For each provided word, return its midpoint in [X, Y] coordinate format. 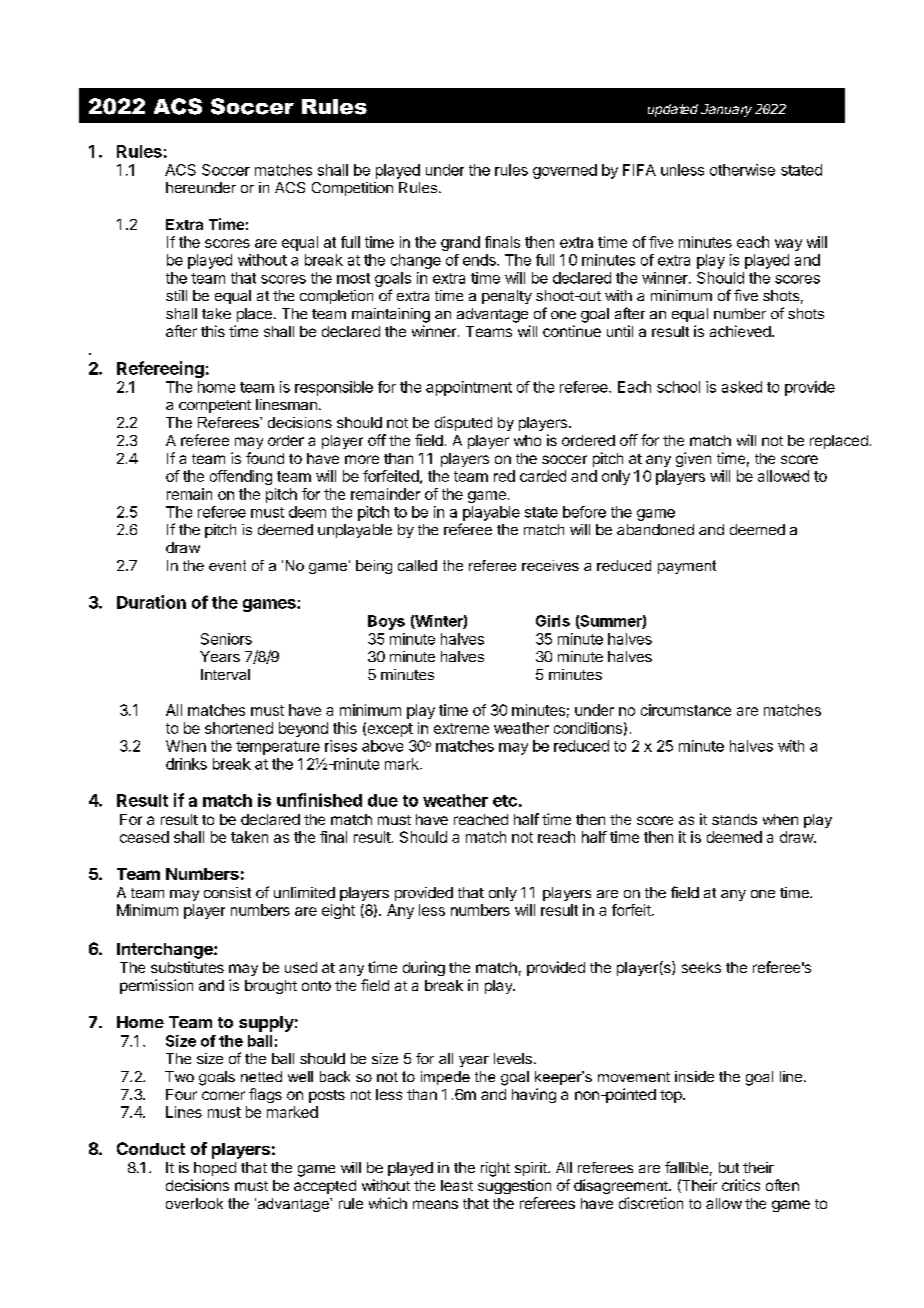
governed [565, 171]
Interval [225, 674]
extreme [461, 728]
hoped [215, 1169]
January [726, 110]
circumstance [686, 710]
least [457, 1185]
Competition [352, 189]
